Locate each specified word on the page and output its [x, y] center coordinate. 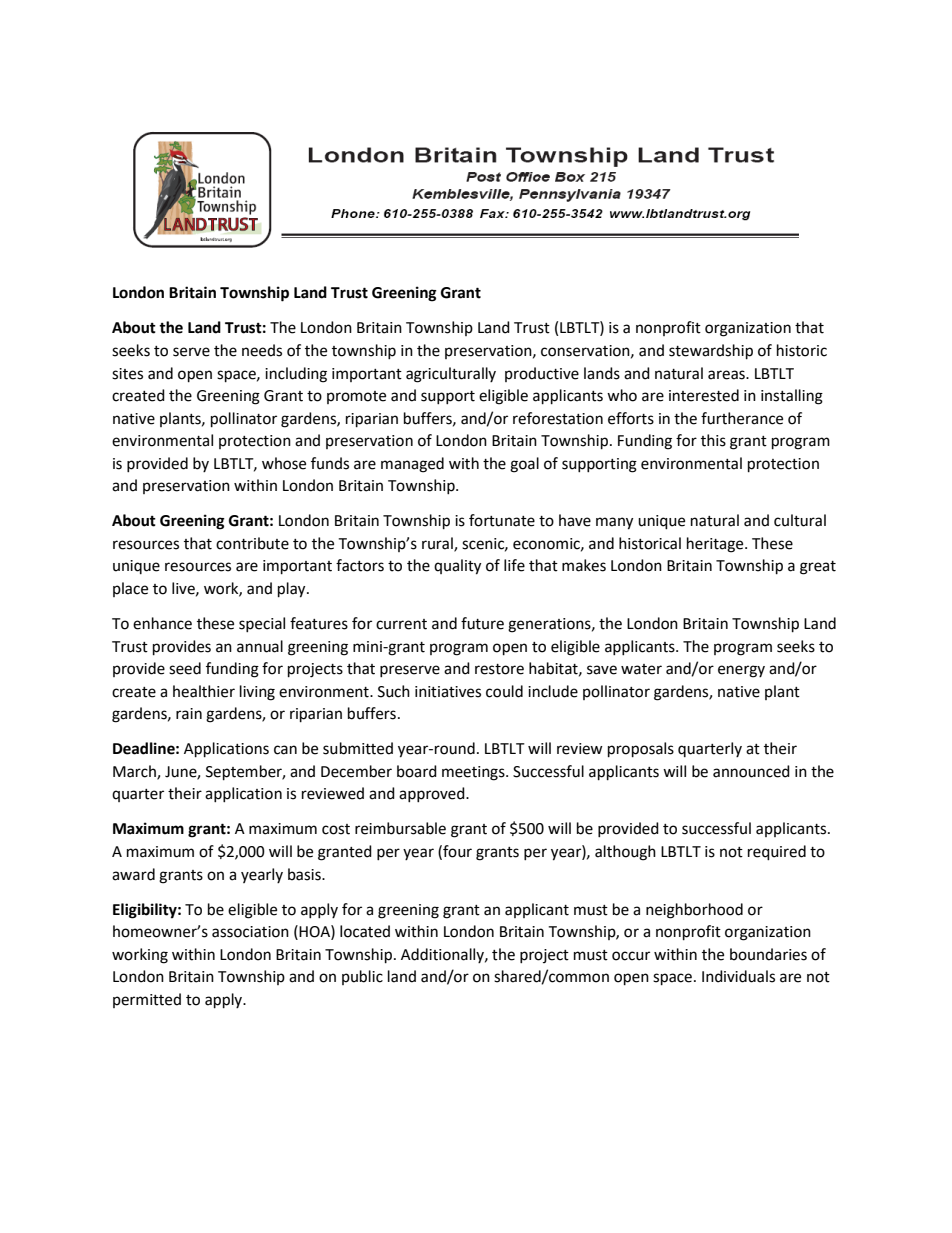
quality [457, 567]
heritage [716, 545]
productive [542, 374]
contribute [252, 543]
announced [751, 771]
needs [262, 350]
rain [189, 714]
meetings [474, 773]
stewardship [711, 352]
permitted [147, 1000]
